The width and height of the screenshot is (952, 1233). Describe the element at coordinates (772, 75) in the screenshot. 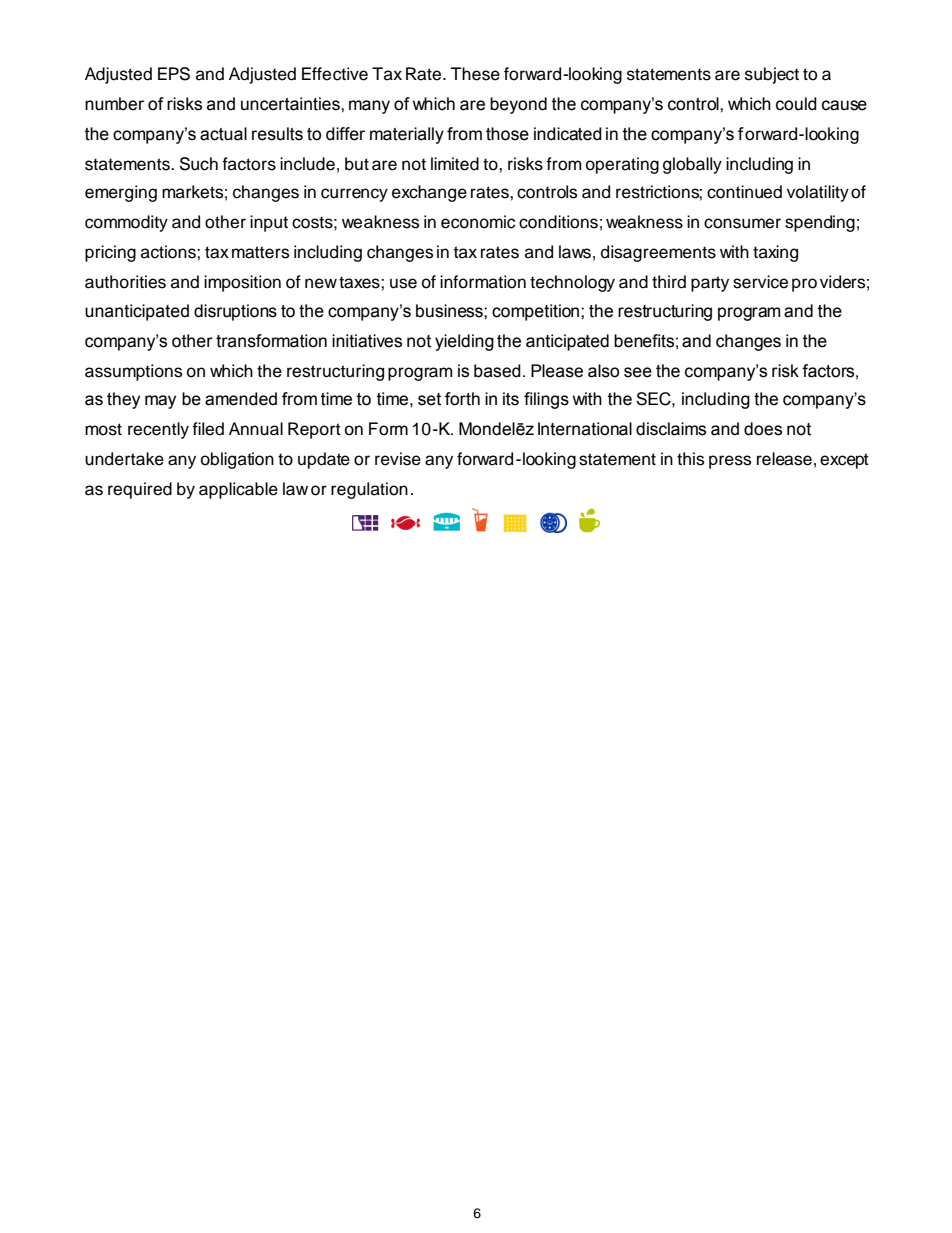

I see `subject` at that location.
